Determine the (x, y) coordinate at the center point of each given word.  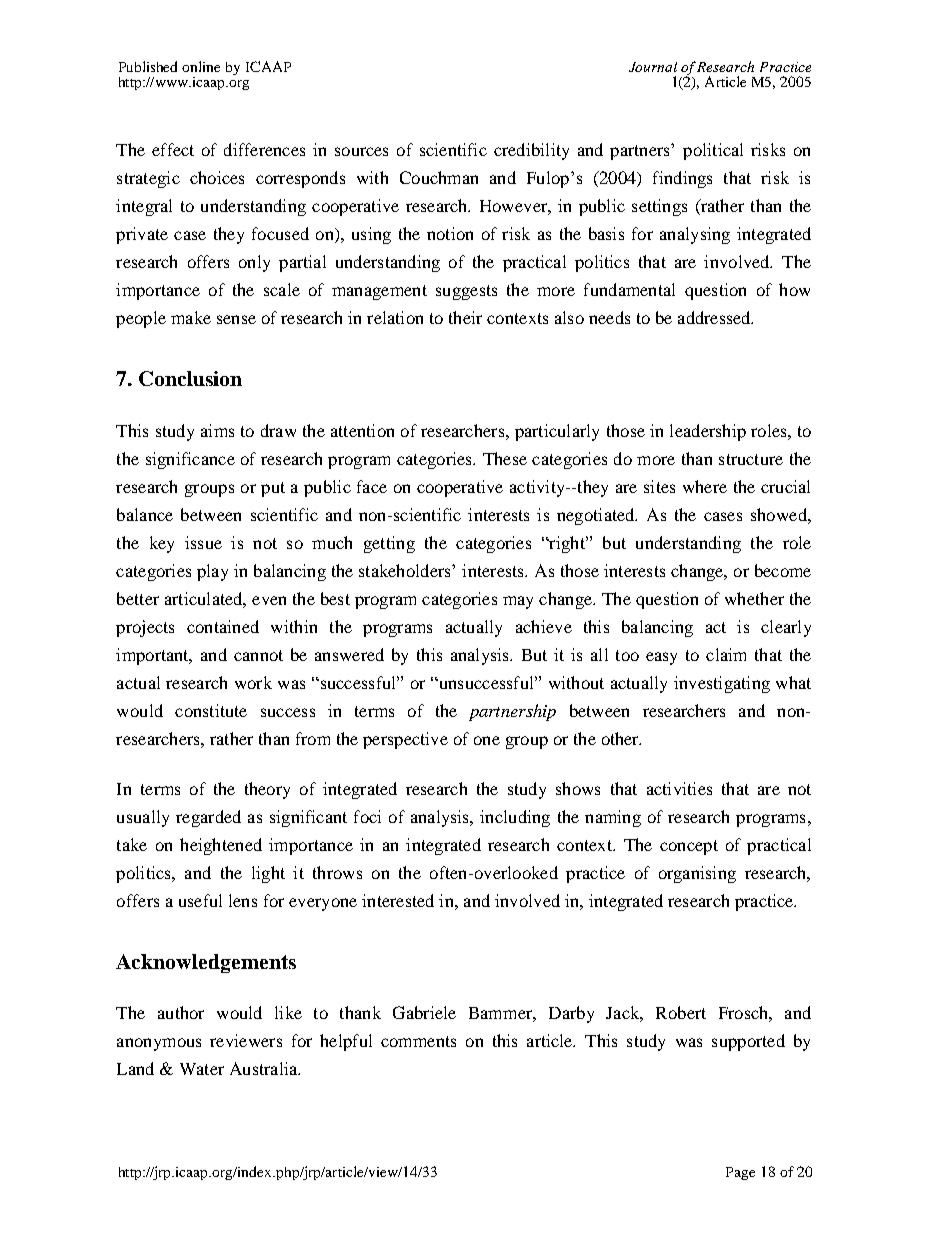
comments (418, 1041)
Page (740, 1173)
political (713, 151)
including (515, 818)
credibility (531, 151)
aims (217, 430)
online (201, 66)
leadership (708, 432)
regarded (208, 818)
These (505, 458)
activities (679, 788)
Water (202, 1069)
